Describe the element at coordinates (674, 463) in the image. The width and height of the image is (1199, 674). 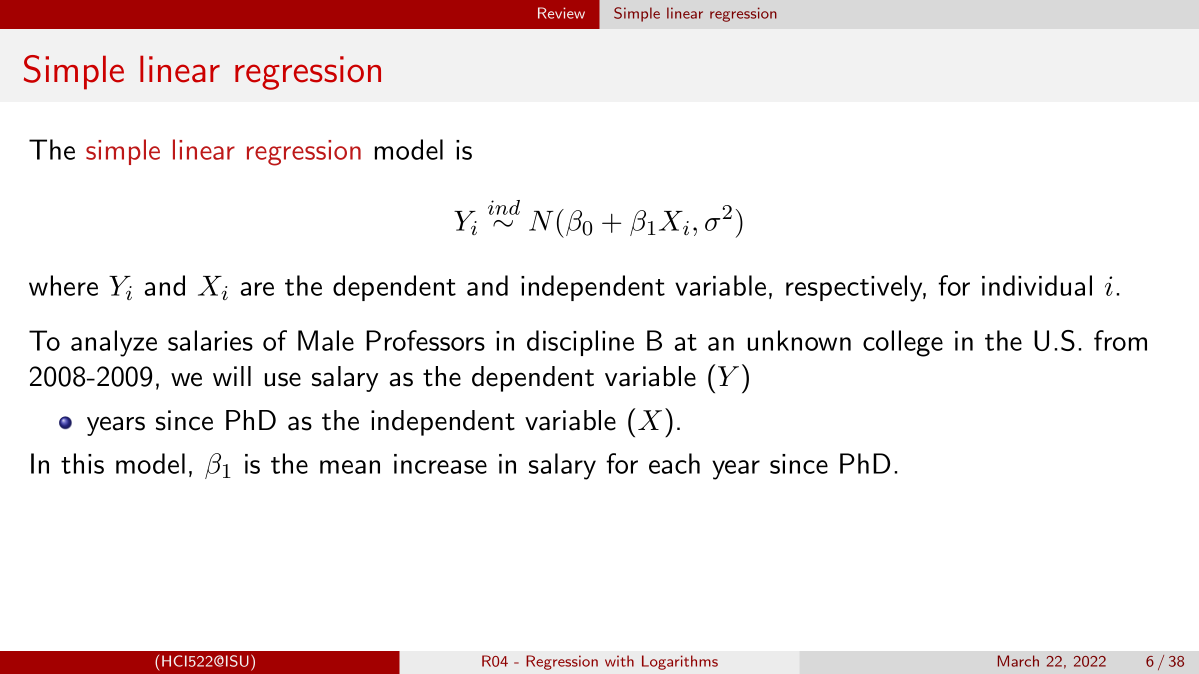
I see `each` at that location.
